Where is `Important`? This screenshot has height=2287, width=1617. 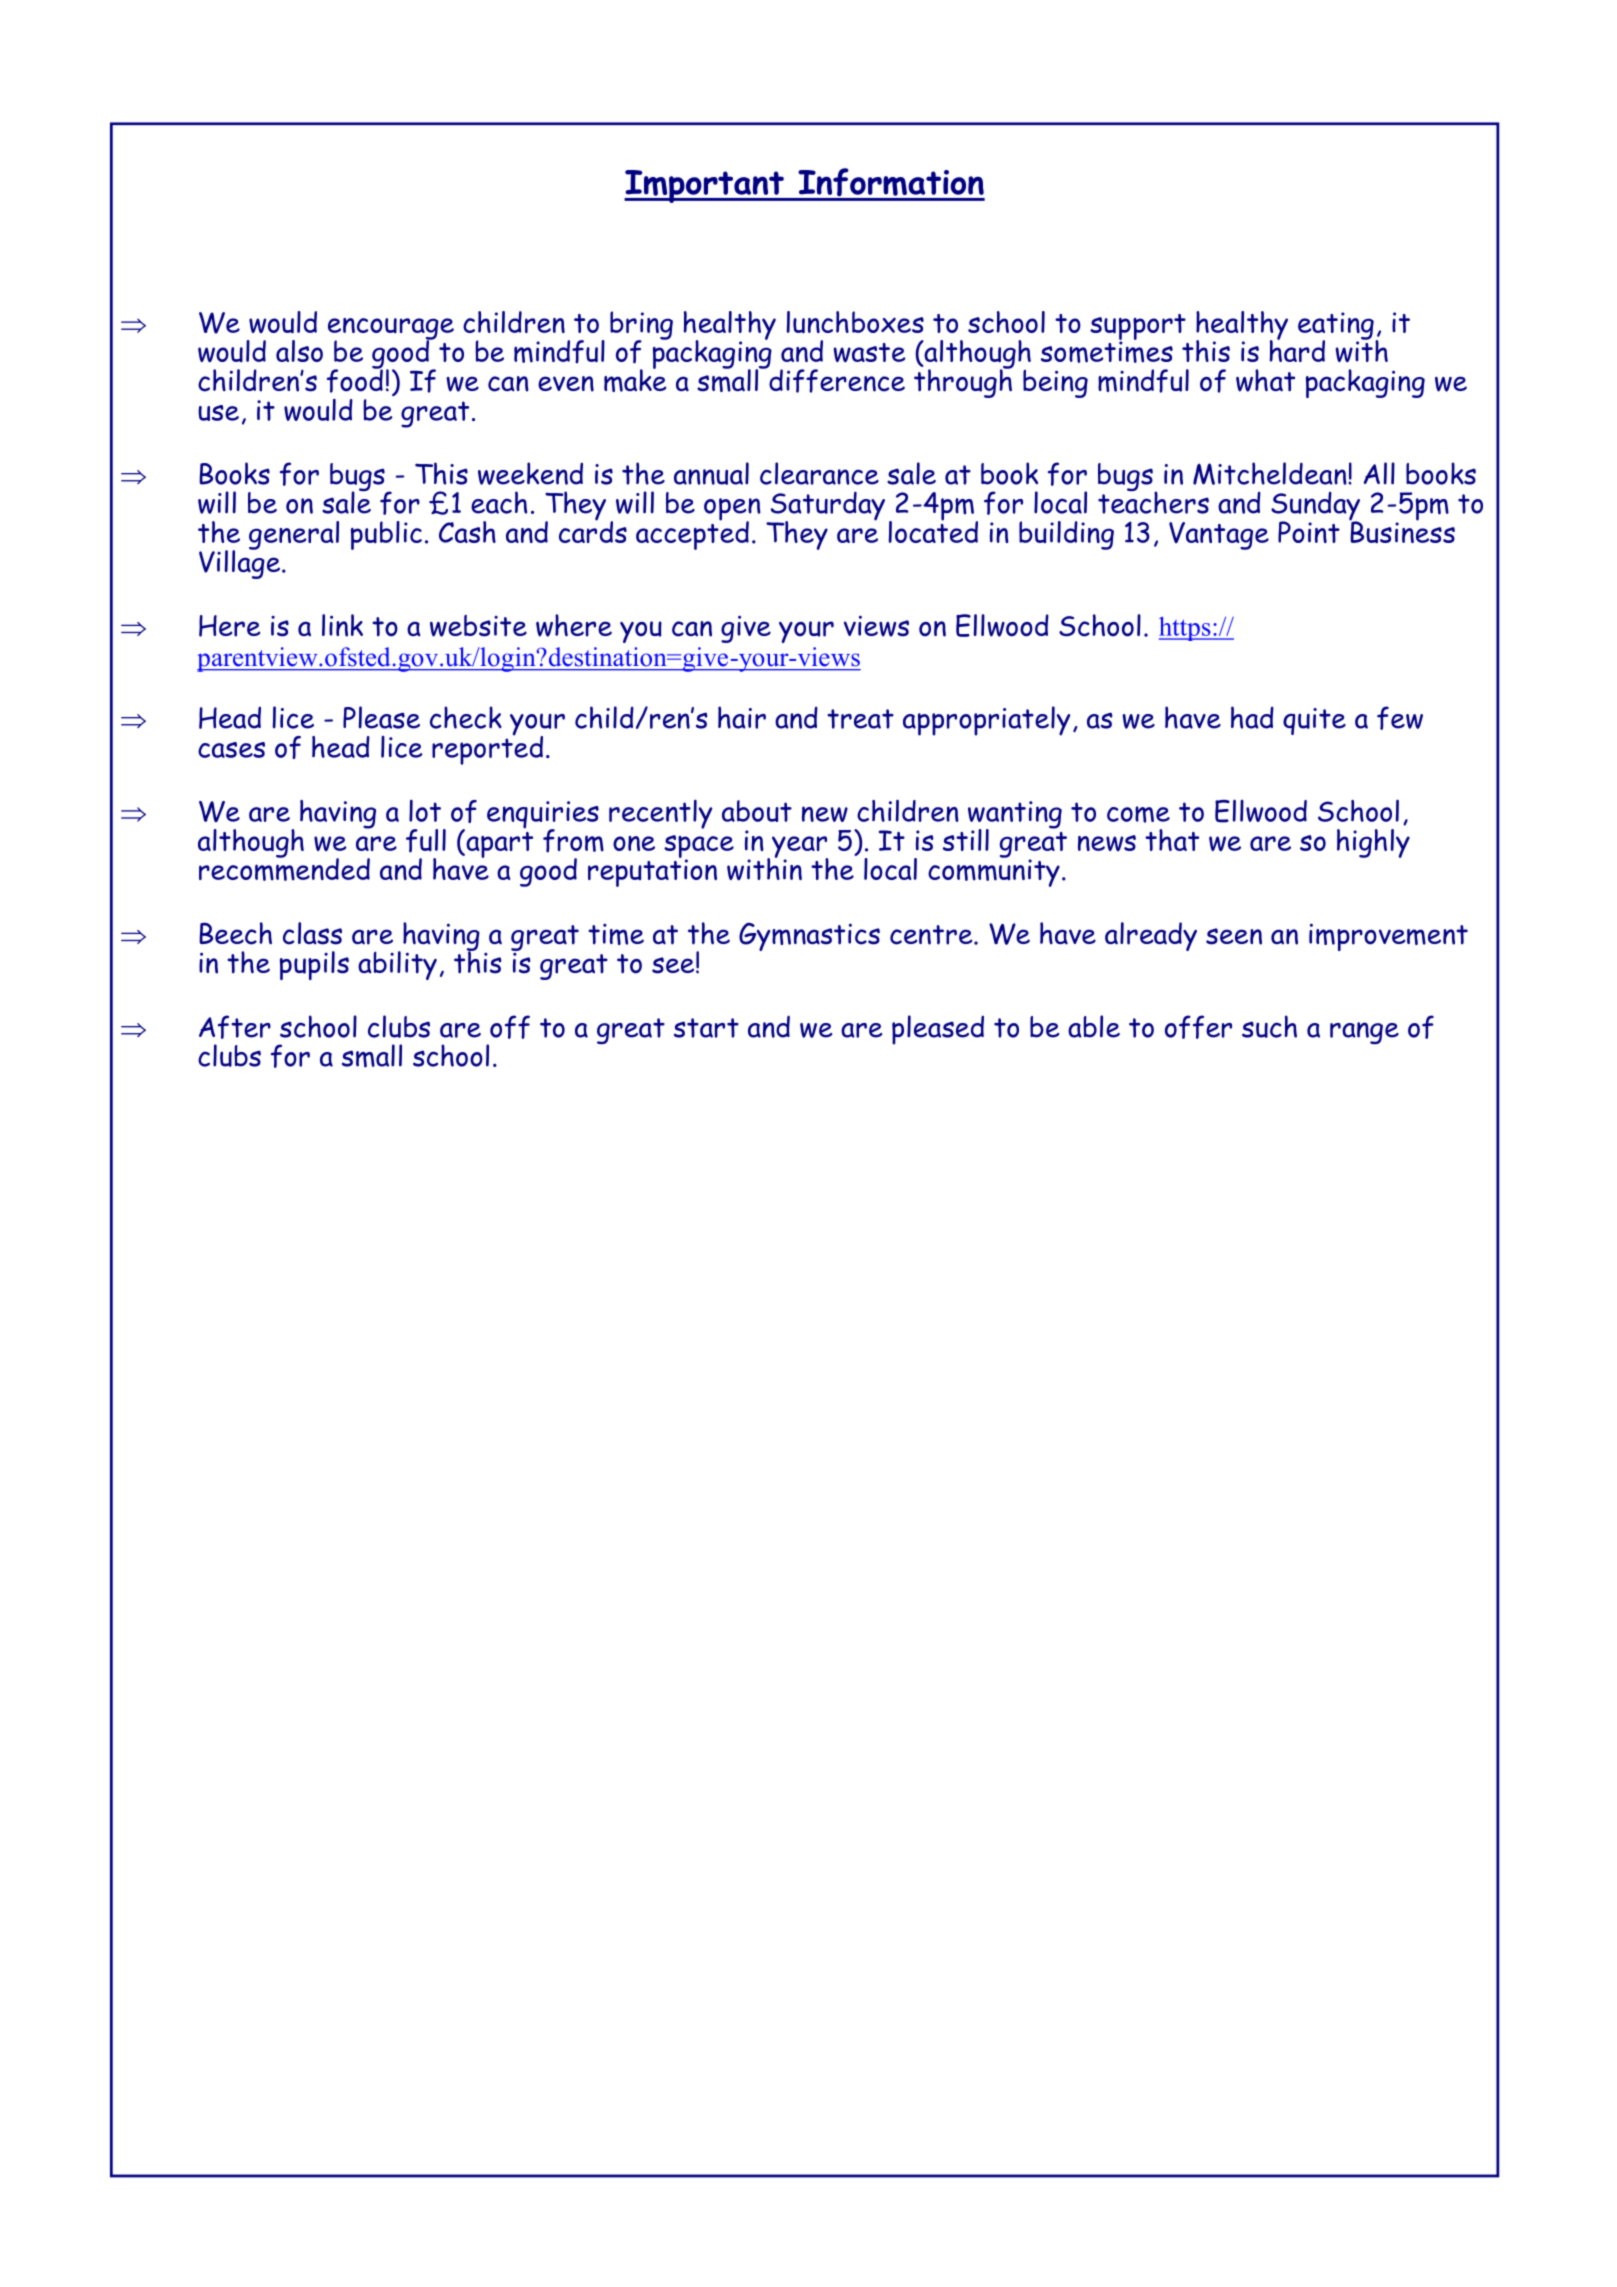 Important is located at coordinates (705, 186).
